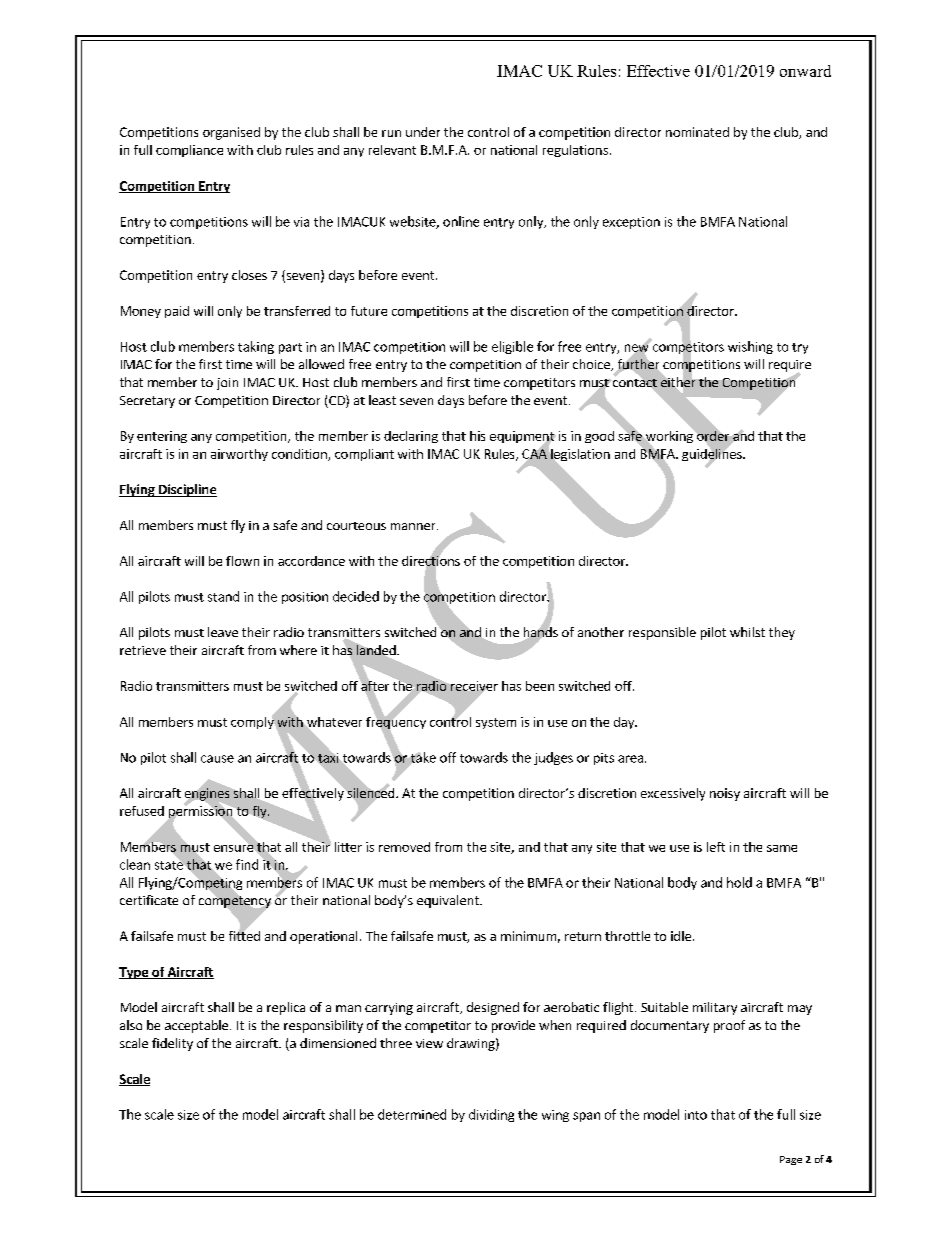 The image size is (952, 1233). Describe the element at coordinates (739, 882) in the image. I see `hold` at that location.
